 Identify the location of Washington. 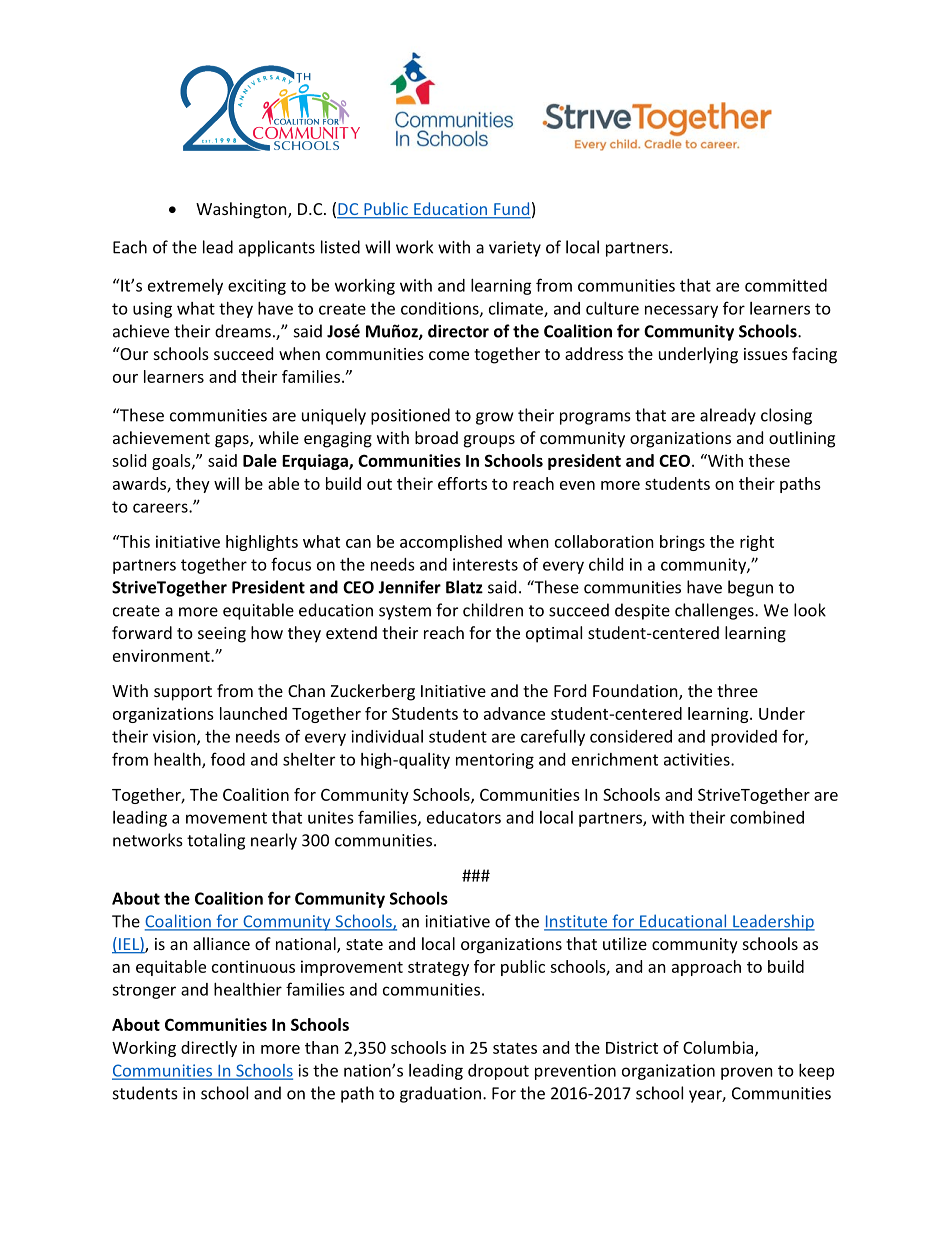
(242, 210).
